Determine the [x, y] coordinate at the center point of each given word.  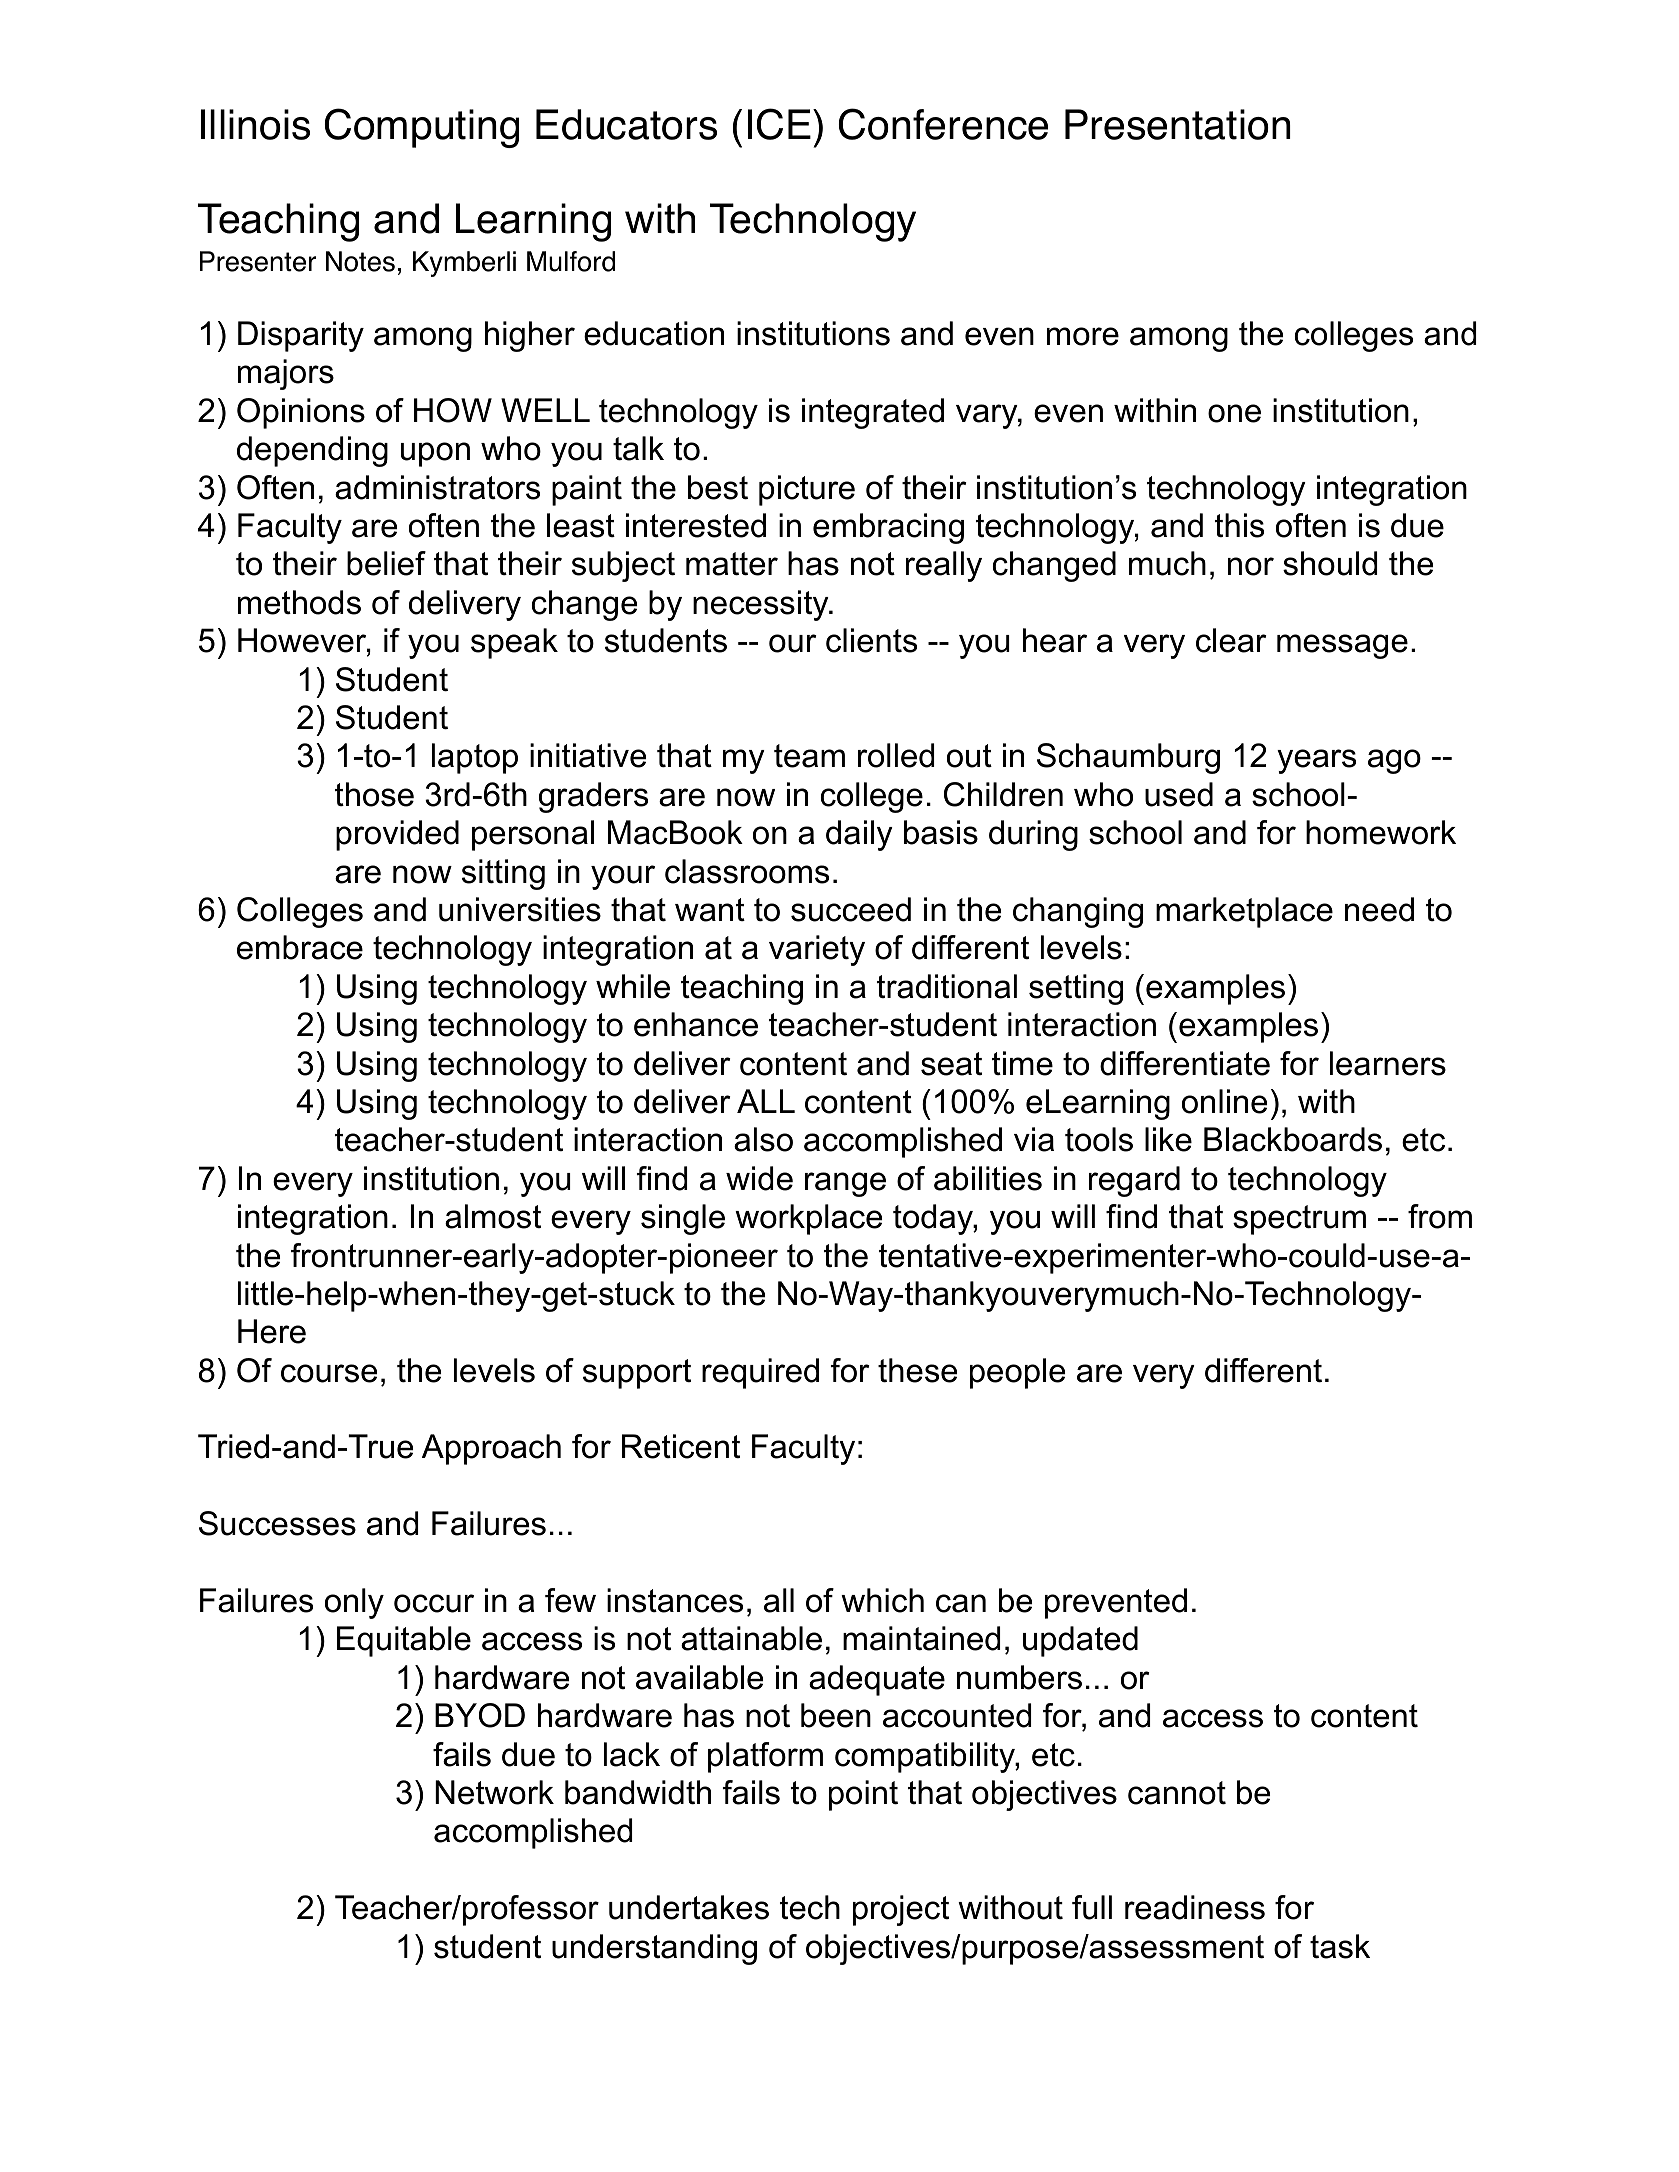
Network [494, 1792]
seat [951, 1064]
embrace [300, 947]
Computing [422, 128]
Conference [943, 124]
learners [1388, 1063]
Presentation [1178, 124]
